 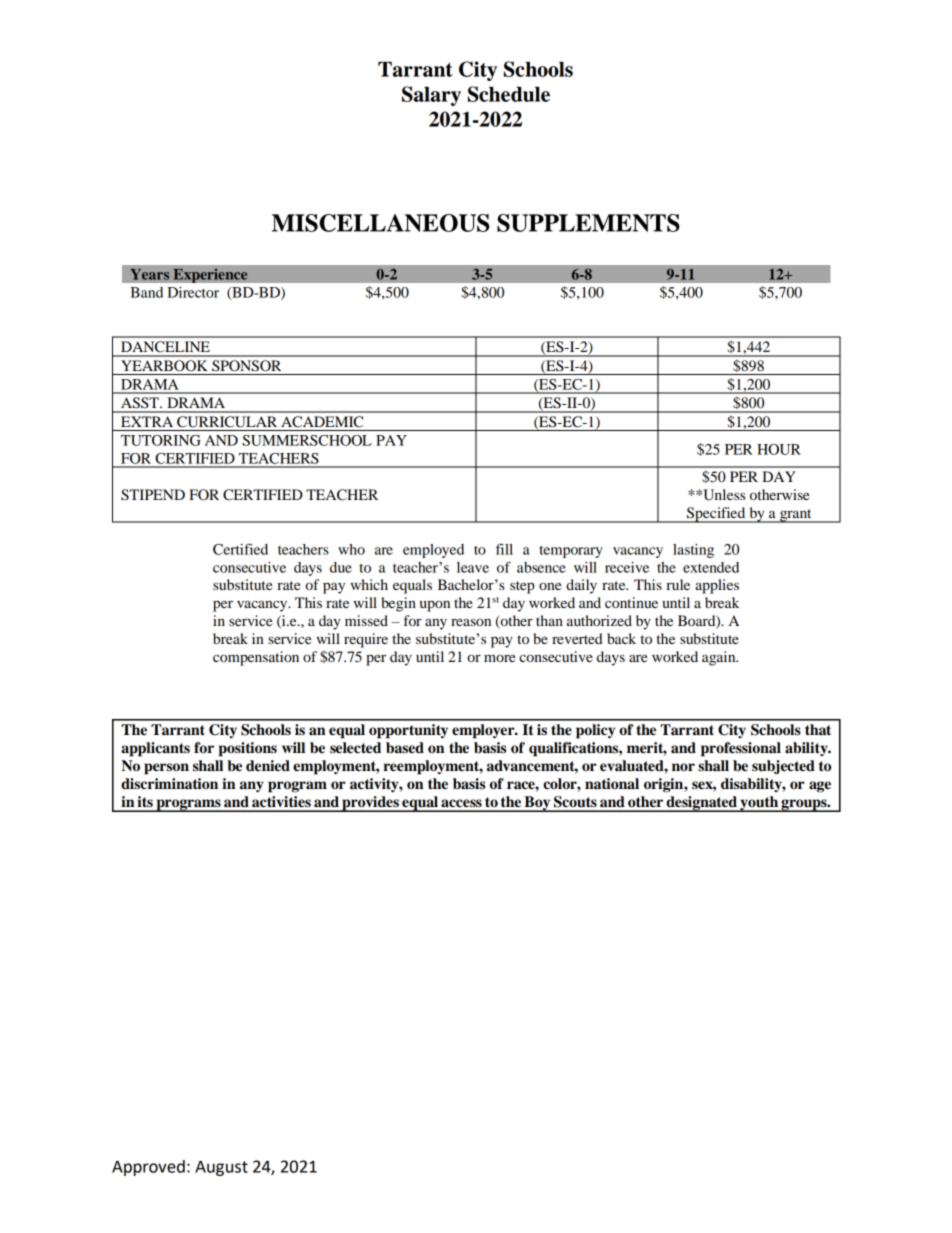 I want to click on SUPPLEMENTS, so click(x=588, y=223).
